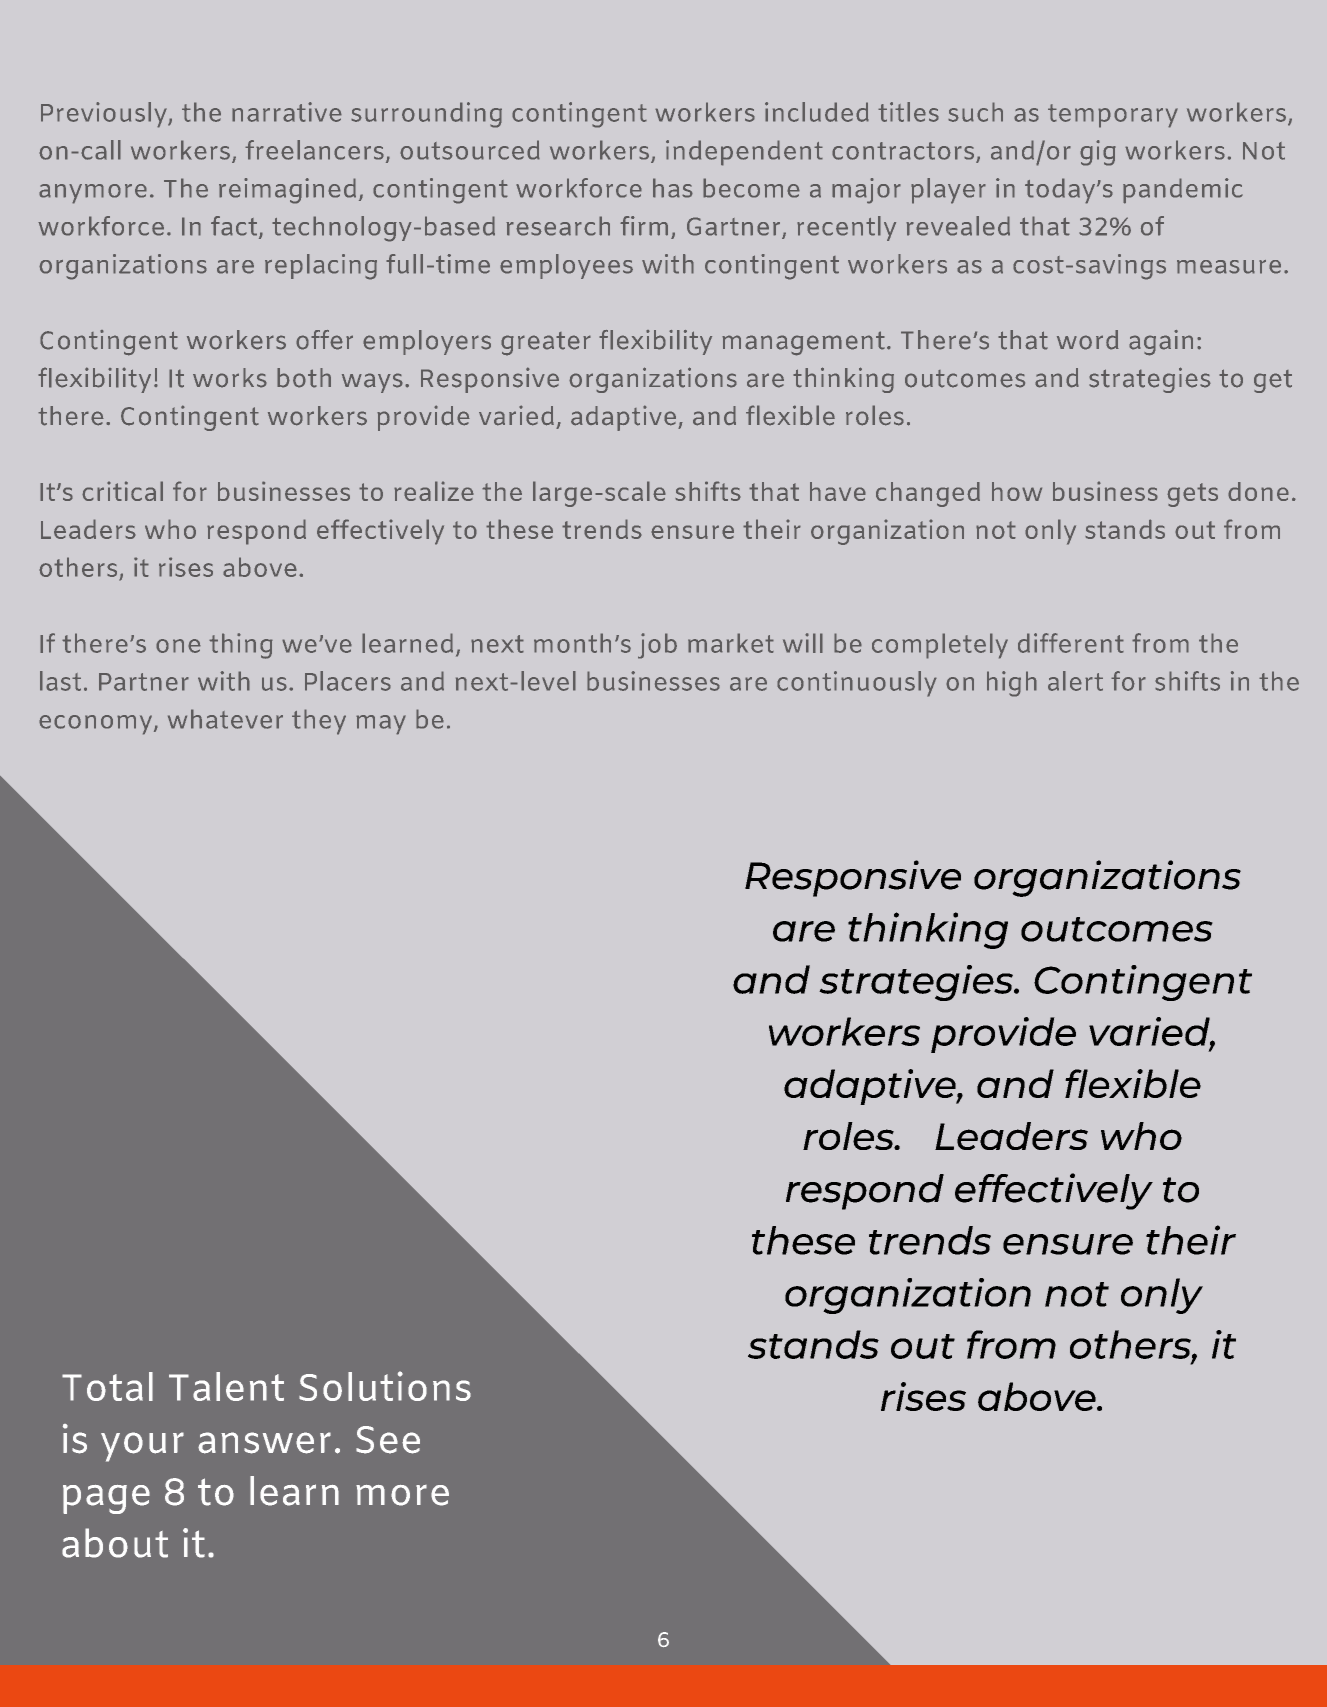  What do you see at coordinates (287, 191) in the document?
I see `reimagined` at bounding box center [287, 191].
